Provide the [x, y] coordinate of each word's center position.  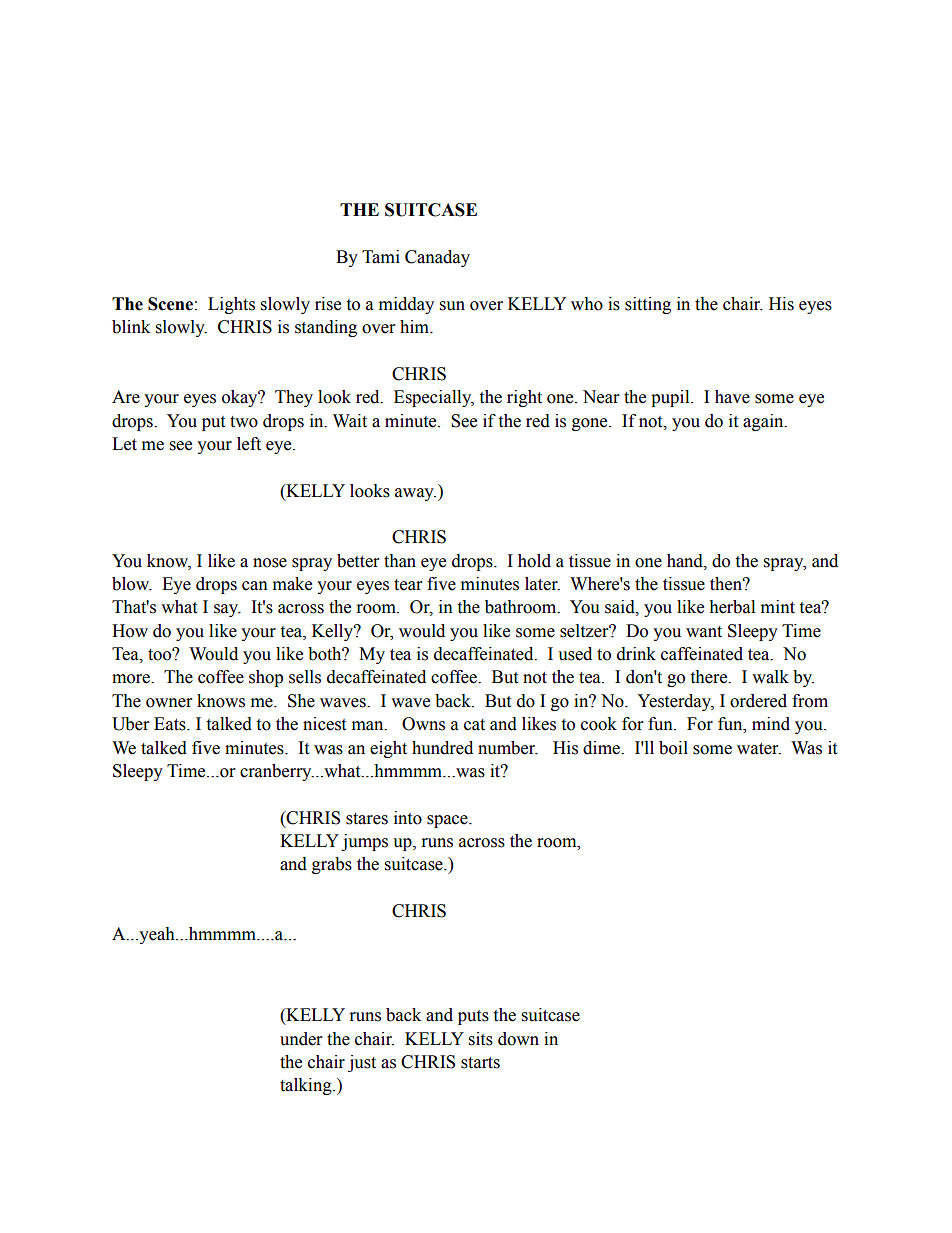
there [710, 677]
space [448, 821]
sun [452, 306]
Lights [231, 305]
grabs [332, 865]
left [249, 444]
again [764, 422]
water [759, 749]
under [301, 1039]
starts [480, 1063]
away [415, 494]
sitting [648, 305]
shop [266, 678]
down [518, 1039]
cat [474, 725]
